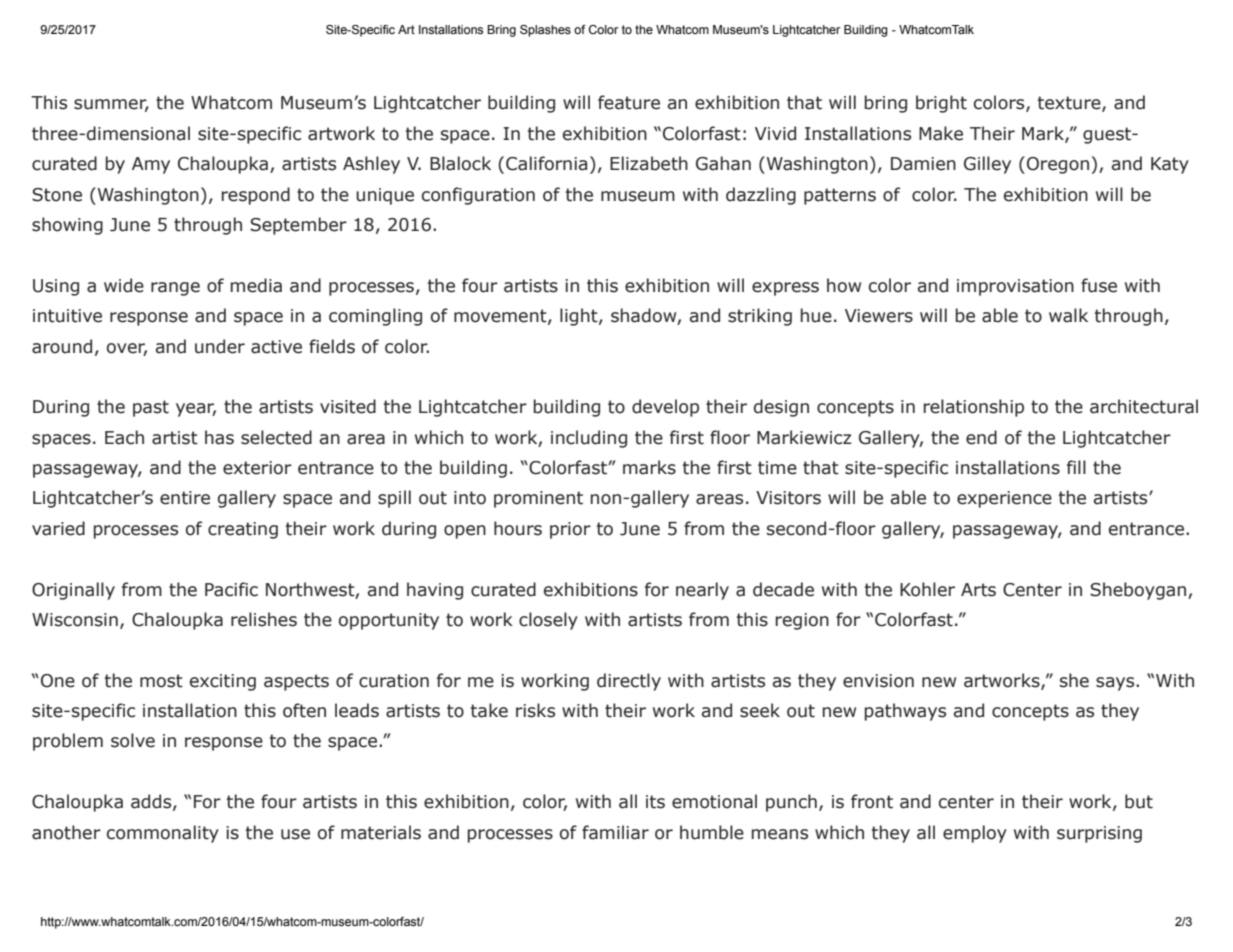 The image size is (1233, 952). I want to click on its, so click(655, 802).
